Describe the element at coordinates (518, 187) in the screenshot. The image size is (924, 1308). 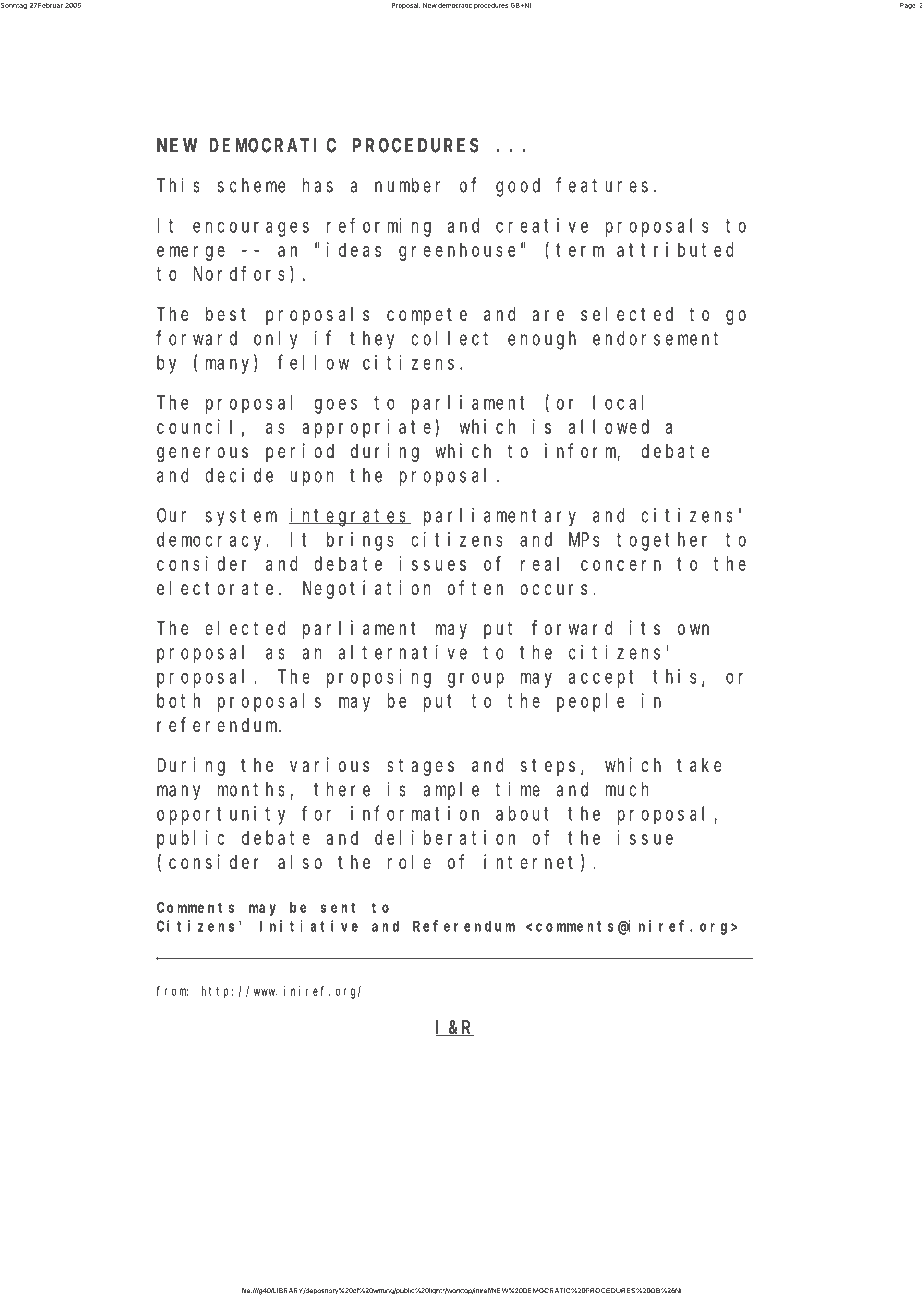
I see `good` at that location.
